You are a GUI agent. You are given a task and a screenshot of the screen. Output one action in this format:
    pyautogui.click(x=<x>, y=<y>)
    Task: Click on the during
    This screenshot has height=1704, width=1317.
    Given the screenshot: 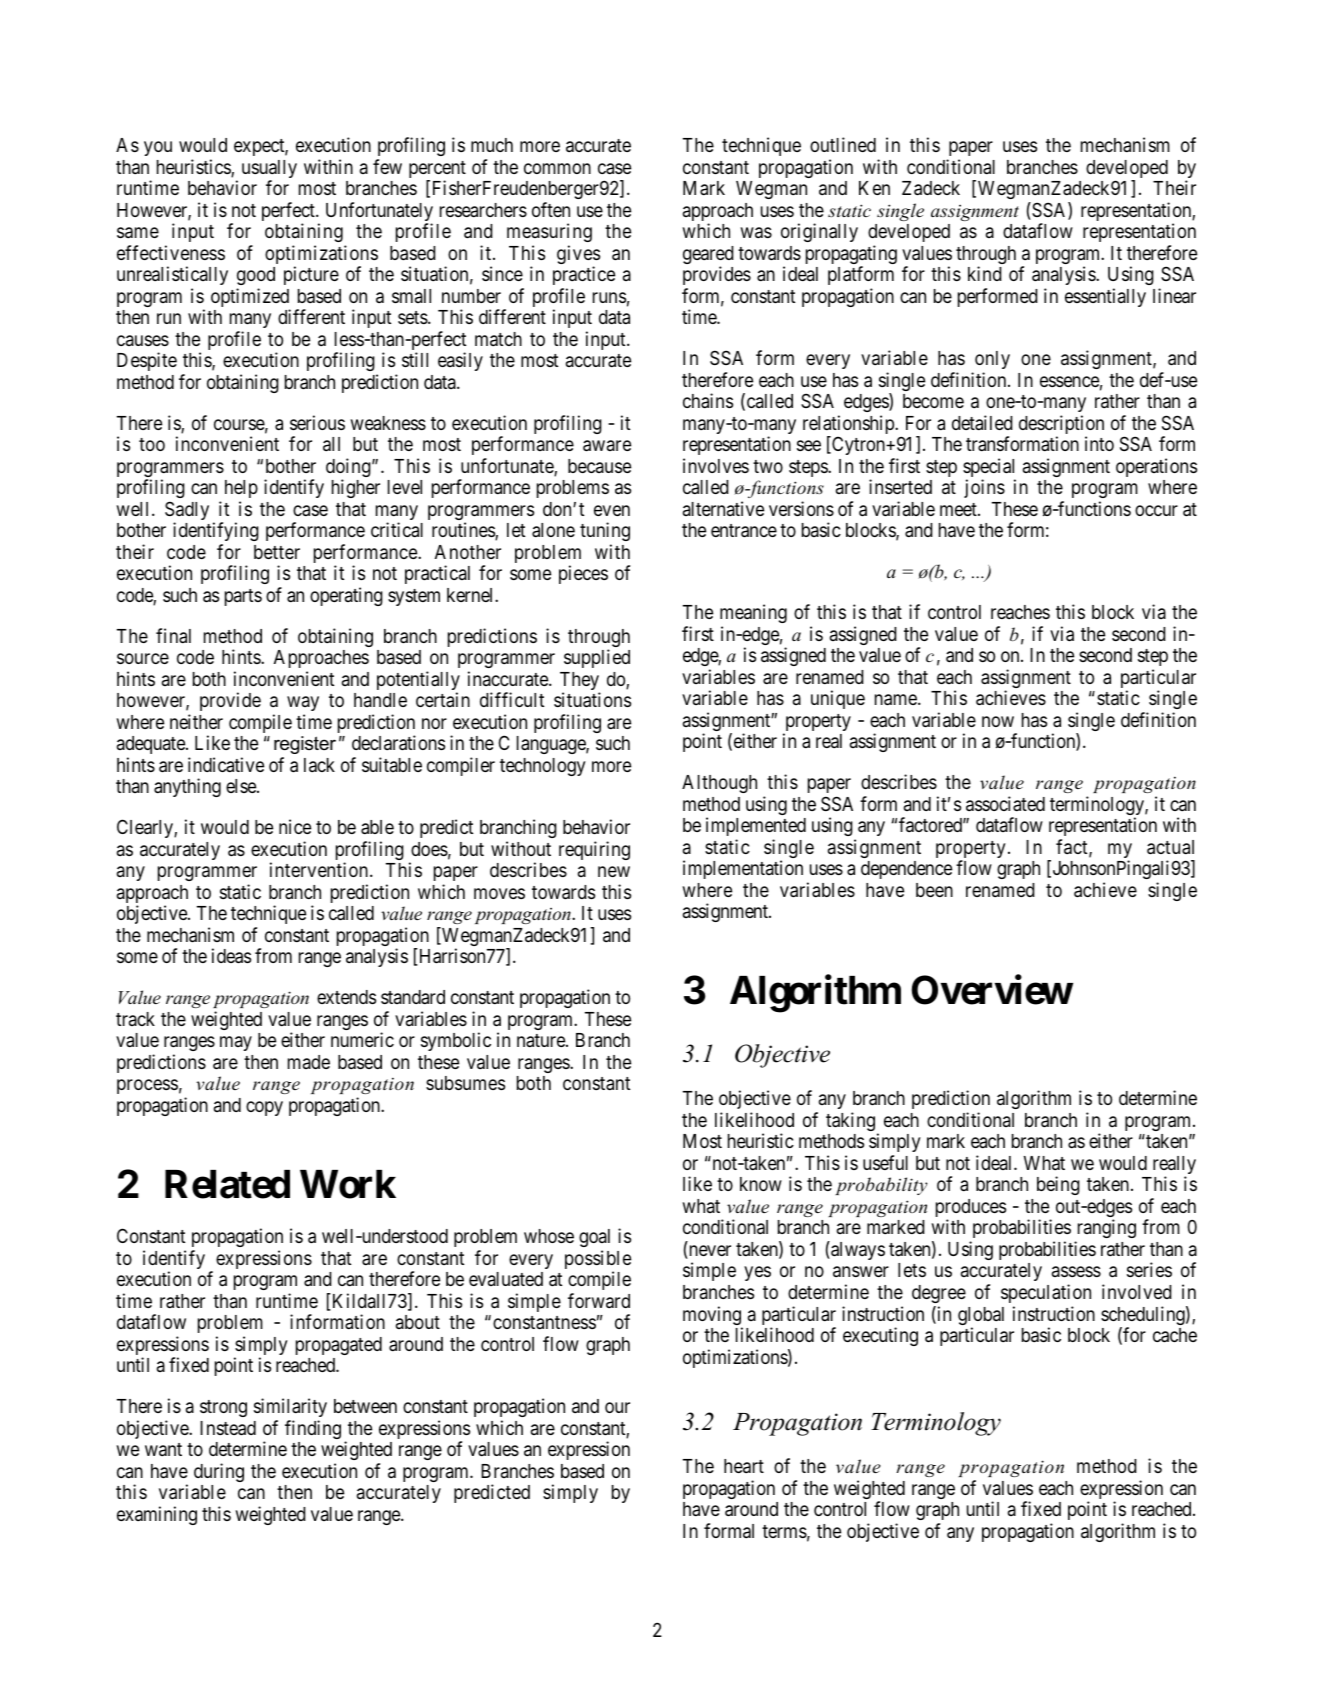 What is the action you would take?
    pyautogui.click(x=219, y=1472)
